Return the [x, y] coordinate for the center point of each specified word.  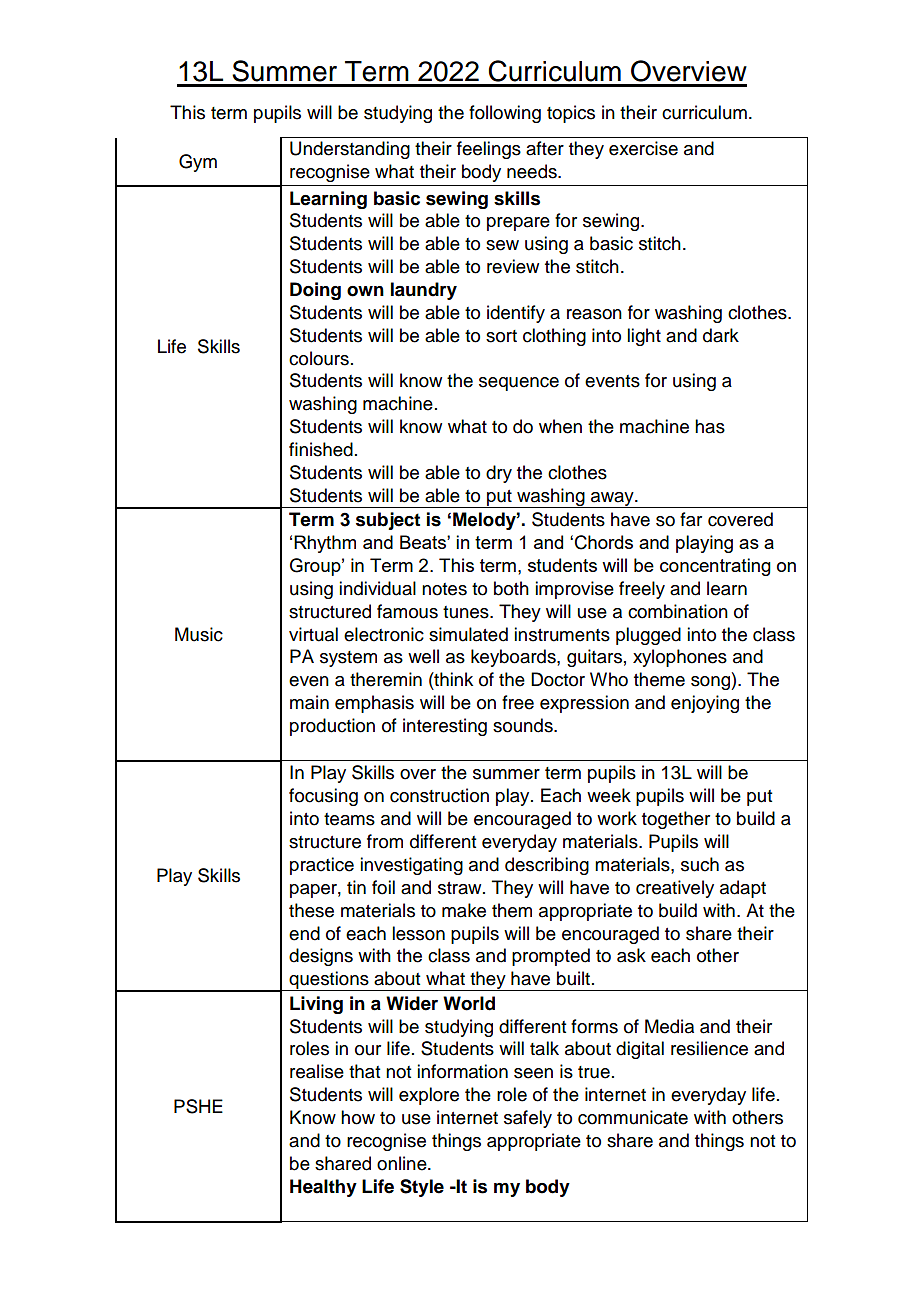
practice [322, 866]
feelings [489, 150]
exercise [643, 148]
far [691, 519]
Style [422, 1188]
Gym [198, 163]
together [676, 820]
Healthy [323, 1188]
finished [321, 449]
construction [439, 795]
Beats [424, 542]
